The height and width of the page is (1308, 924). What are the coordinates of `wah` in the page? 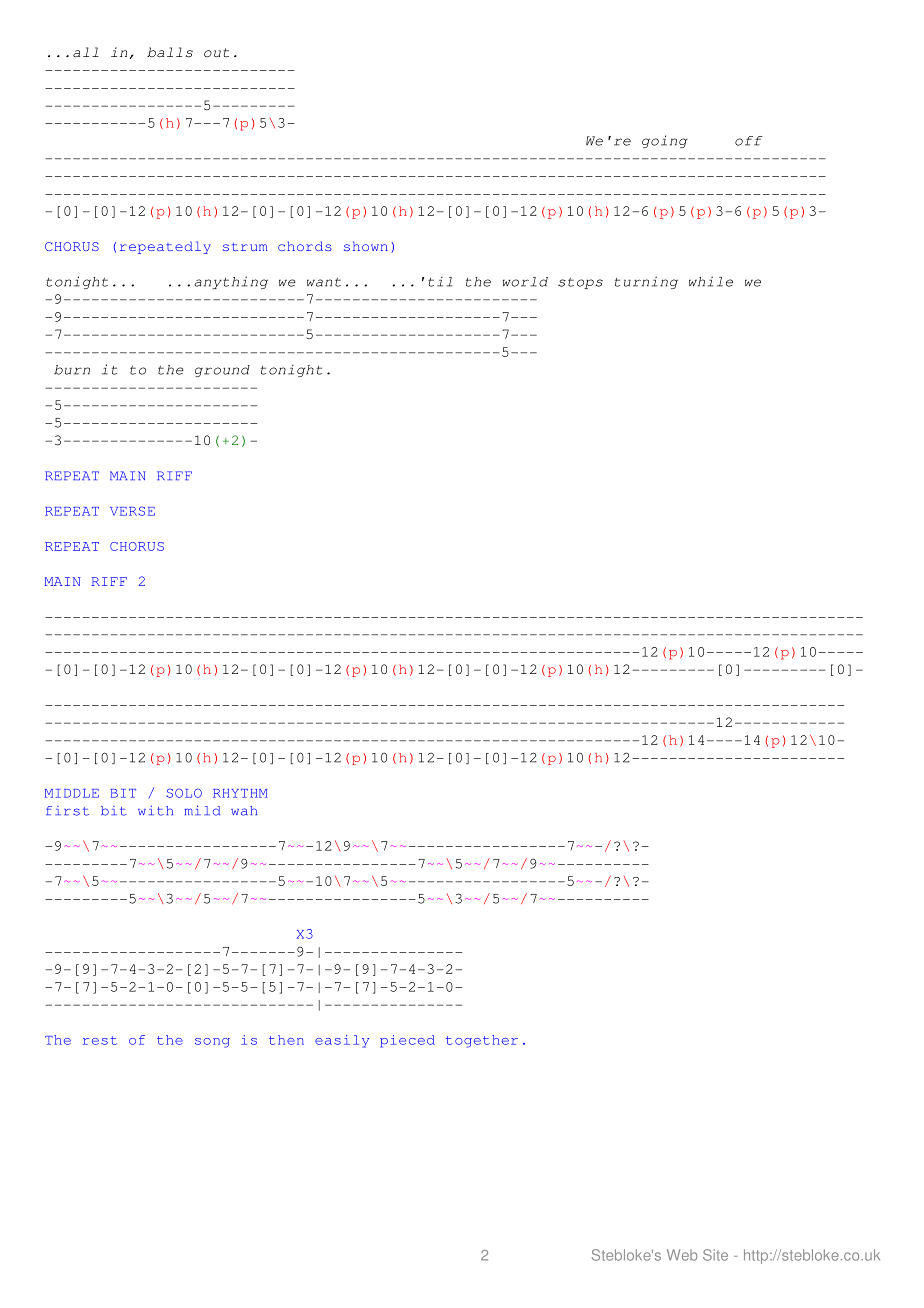 It's located at (244, 811).
